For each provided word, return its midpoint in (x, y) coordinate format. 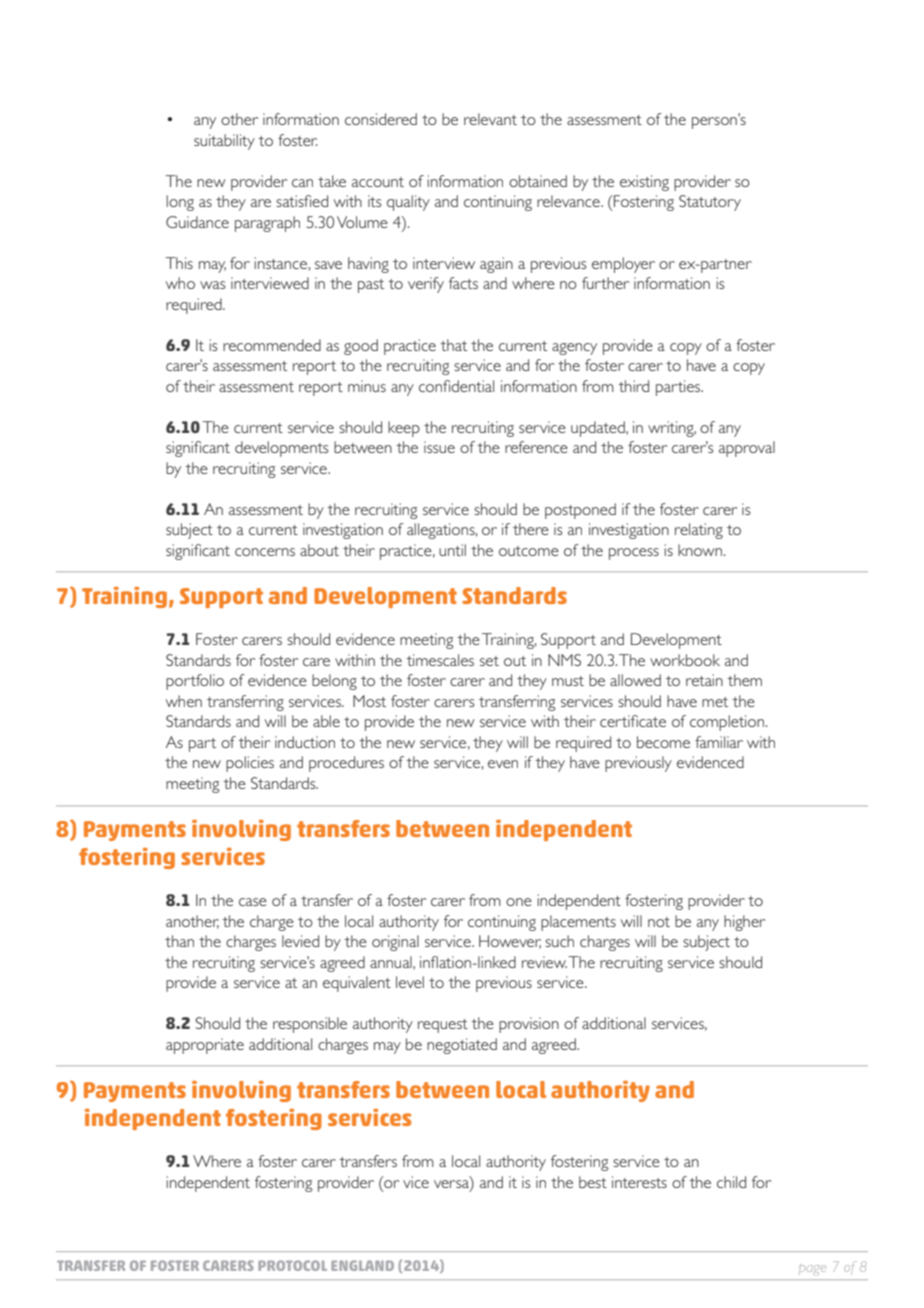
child (731, 1182)
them (744, 680)
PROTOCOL (292, 1265)
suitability (224, 142)
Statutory (710, 203)
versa (452, 1182)
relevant (490, 119)
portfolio (195, 682)
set (489, 661)
